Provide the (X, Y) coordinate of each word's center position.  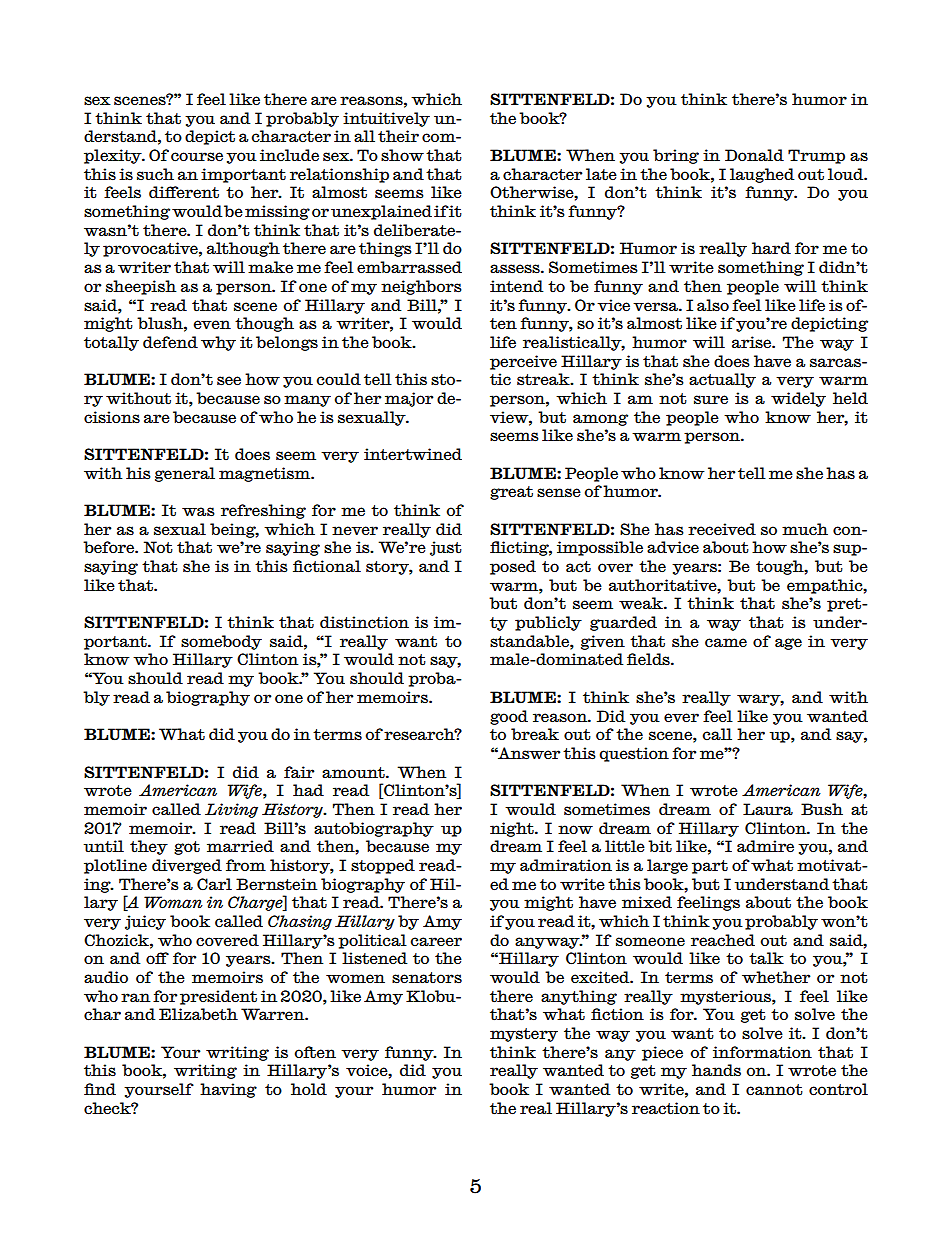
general (185, 474)
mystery (524, 1035)
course (197, 157)
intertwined (413, 454)
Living (231, 810)
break (535, 734)
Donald (754, 155)
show (402, 155)
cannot (774, 1090)
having (228, 1090)
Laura (768, 809)
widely (798, 399)
